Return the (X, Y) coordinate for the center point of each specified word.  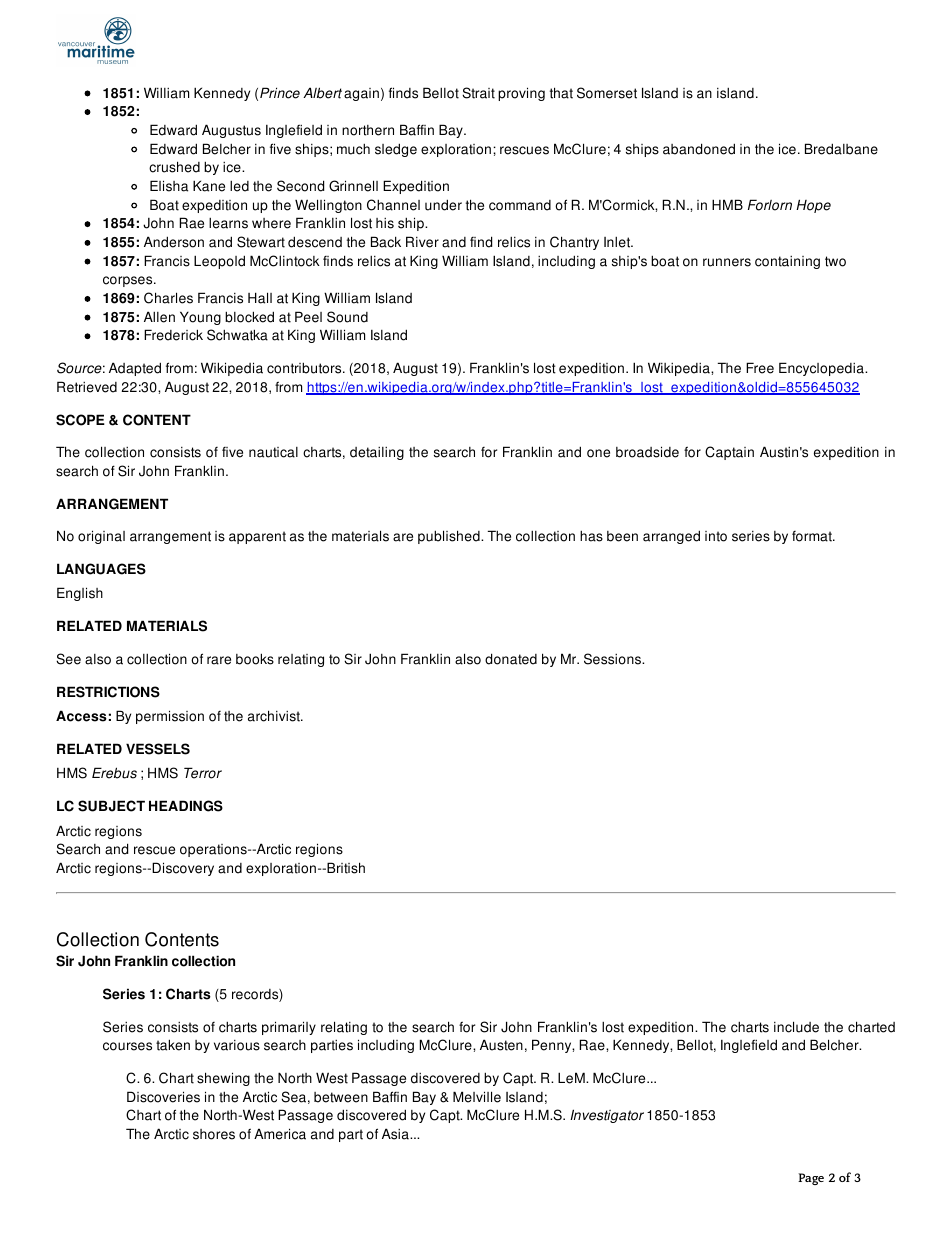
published (450, 537)
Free (760, 368)
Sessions (614, 659)
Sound (347, 317)
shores (214, 1134)
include (796, 1027)
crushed (174, 167)
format (813, 536)
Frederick (173, 335)
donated (511, 659)
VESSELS (158, 749)
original (101, 537)
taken (173, 1045)
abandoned (699, 149)
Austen (501, 1045)
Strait (478, 93)
